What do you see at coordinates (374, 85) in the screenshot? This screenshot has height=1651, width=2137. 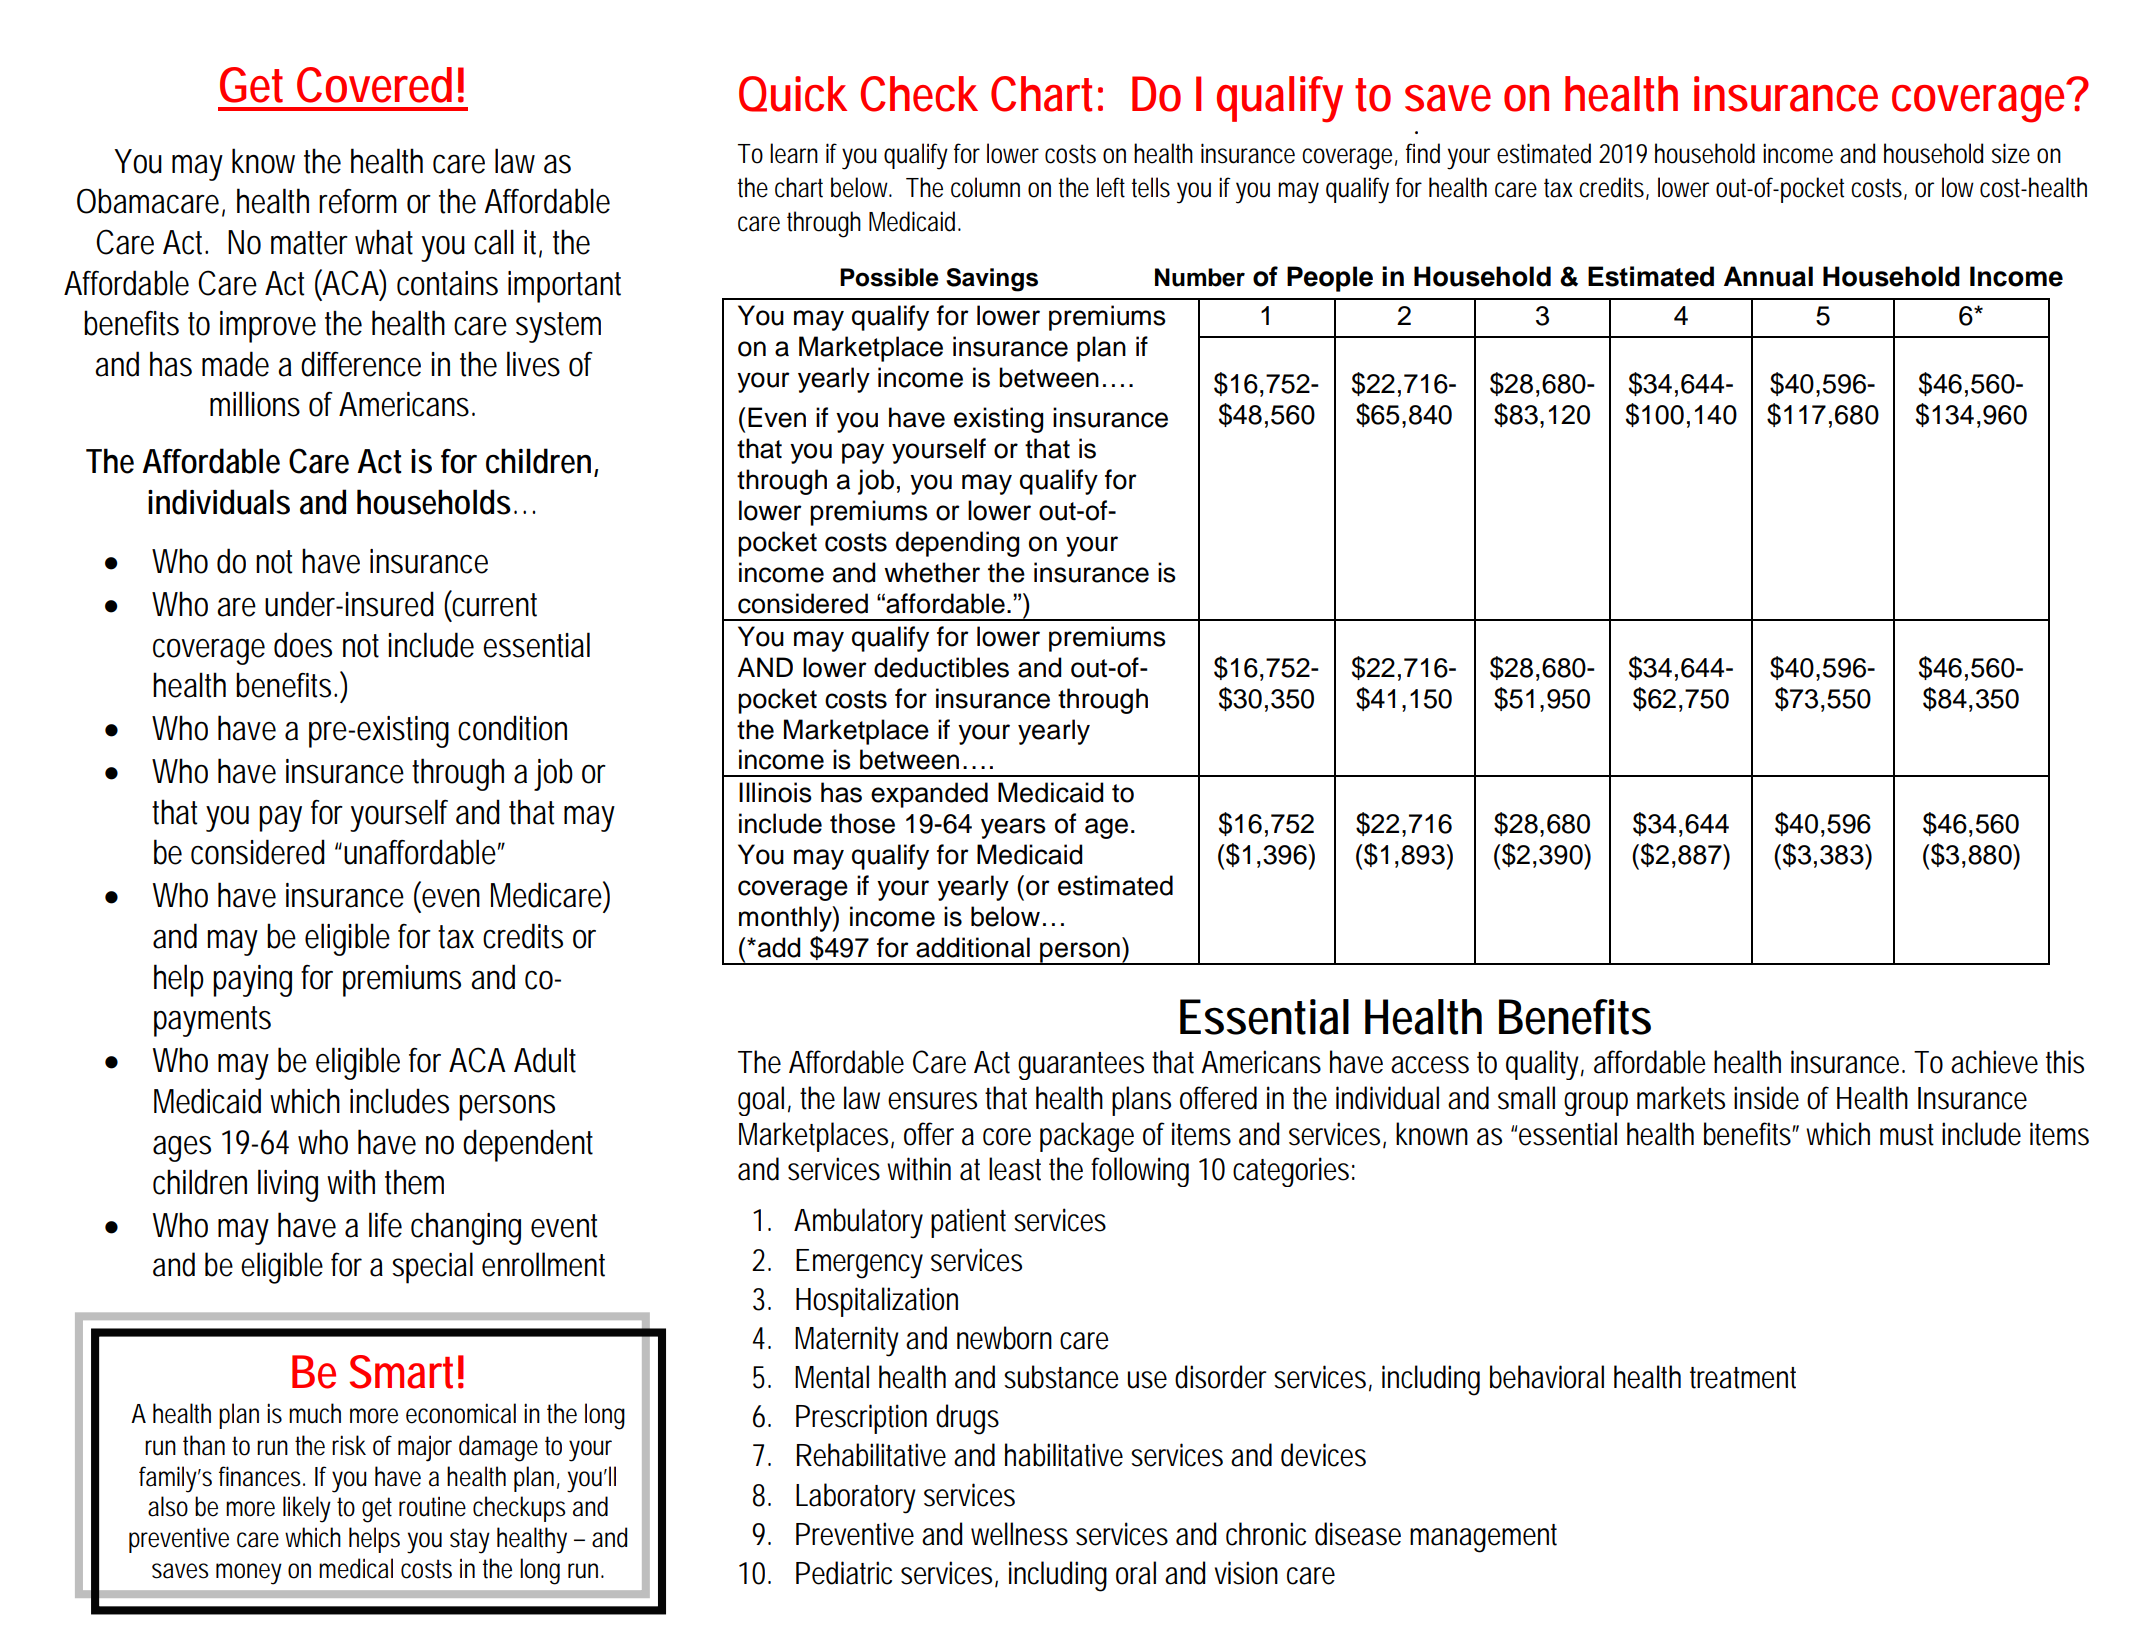 I see `Covered` at bounding box center [374, 85].
